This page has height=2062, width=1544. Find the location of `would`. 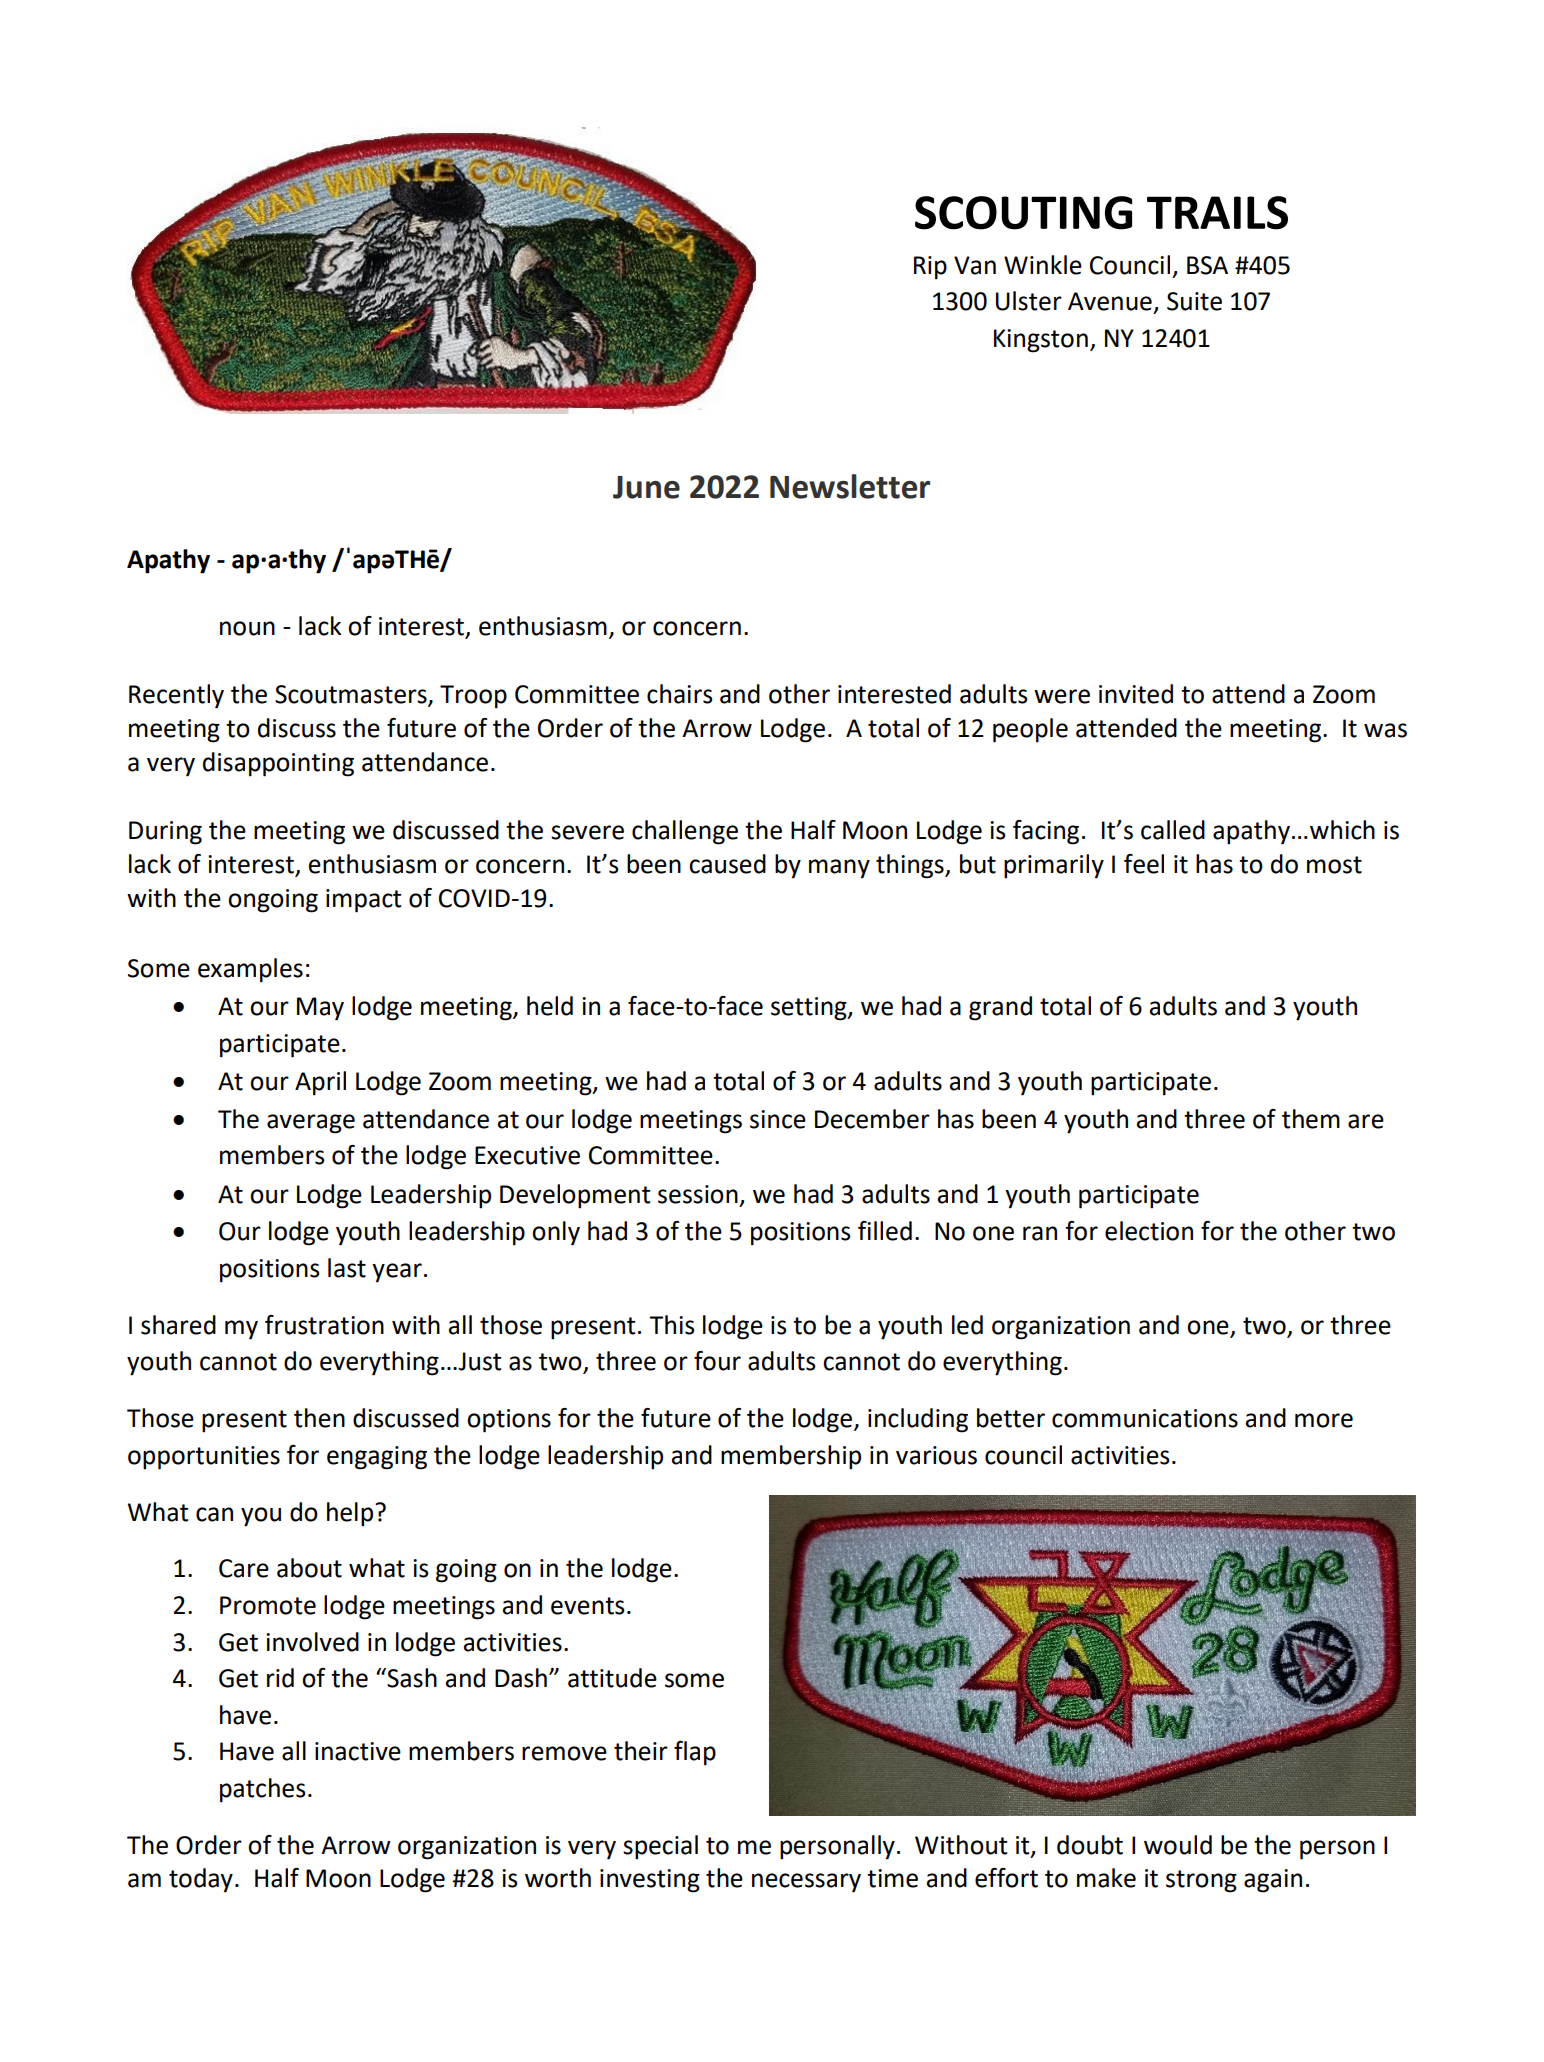

would is located at coordinates (1178, 1845).
